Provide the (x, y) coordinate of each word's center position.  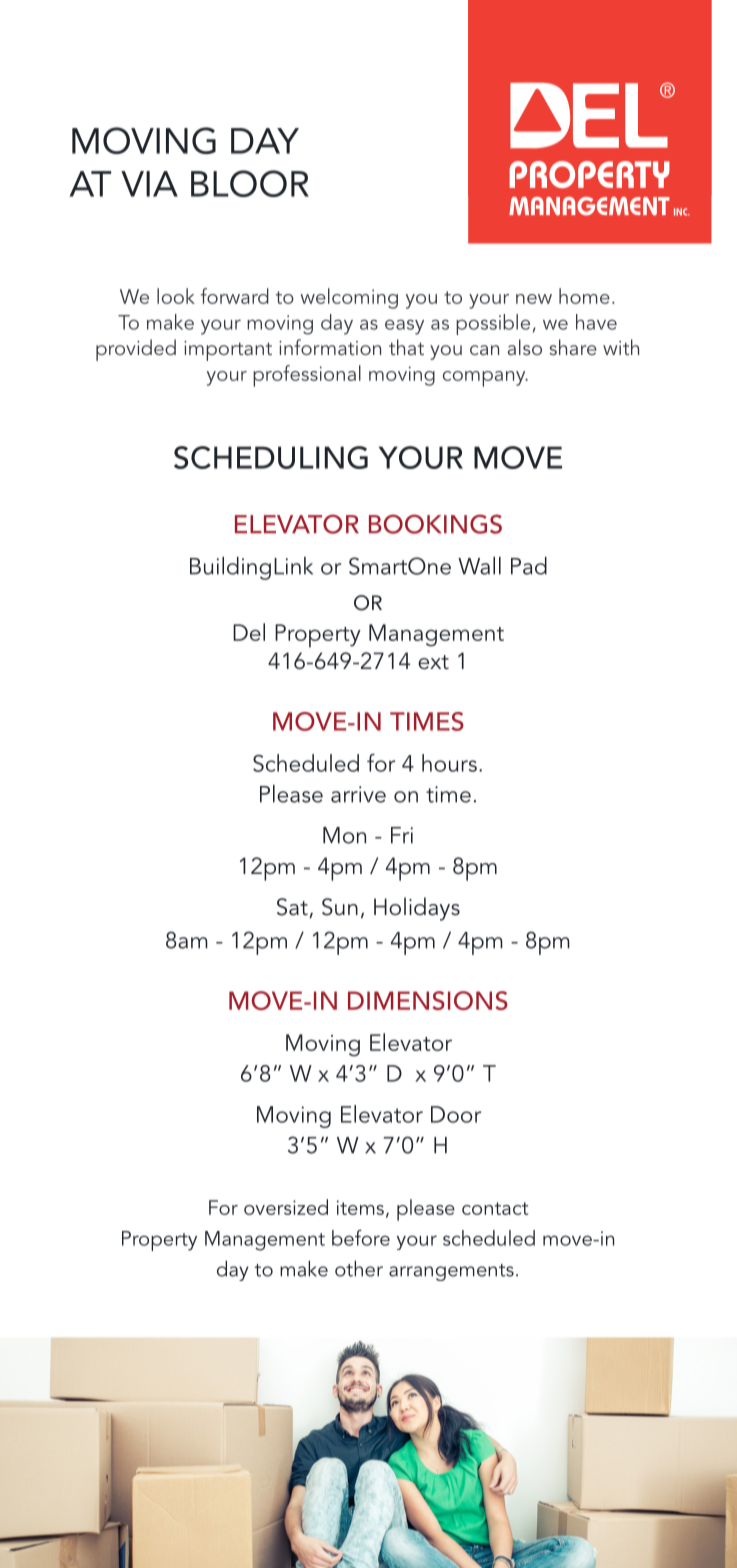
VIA (149, 184)
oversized (286, 1207)
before (361, 1238)
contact (495, 1208)
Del (249, 632)
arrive (358, 794)
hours (449, 763)
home (584, 296)
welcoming (349, 298)
